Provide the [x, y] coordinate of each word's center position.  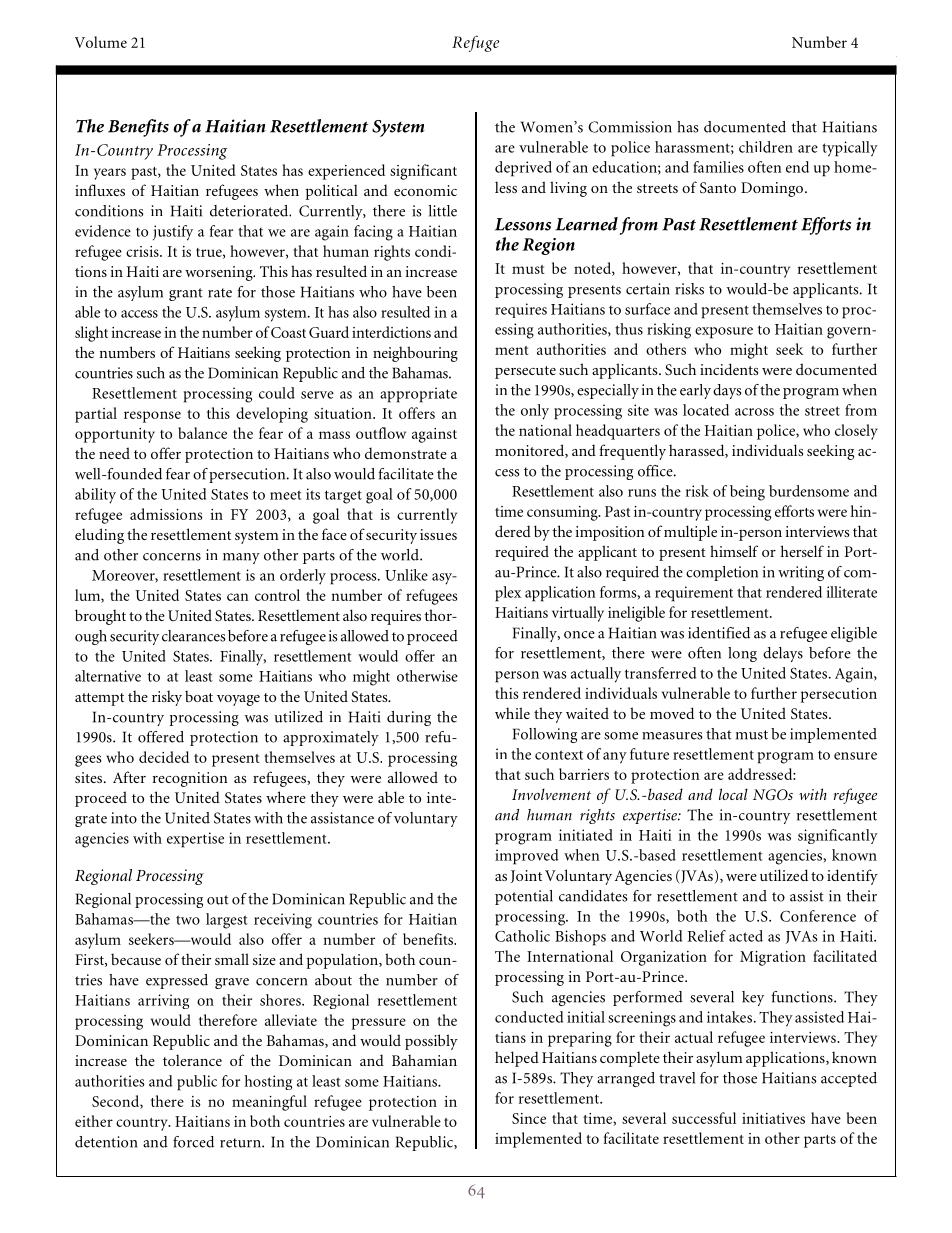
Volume [101, 42]
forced [193, 1142]
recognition [190, 779]
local [733, 794]
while [512, 713]
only [535, 412]
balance [202, 433]
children [766, 147]
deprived [523, 169]
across [754, 412]
